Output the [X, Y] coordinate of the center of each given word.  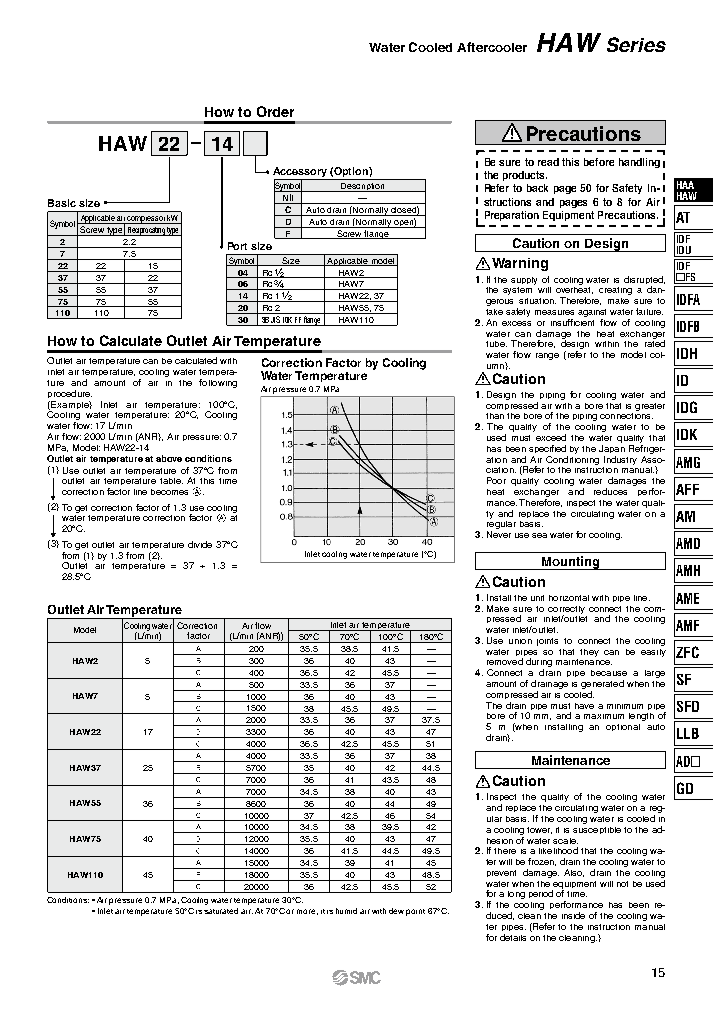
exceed [551, 437]
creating [615, 291]
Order [275, 111]
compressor [146, 220]
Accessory [301, 173]
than [495, 416]
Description [363, 187]
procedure [70, 394]
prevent [501, 873]
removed [505, 661]
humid [346, 911]
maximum [604, 716]
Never [499, 534]
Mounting [570, 563]
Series [636, 44]
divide [200, 544]
